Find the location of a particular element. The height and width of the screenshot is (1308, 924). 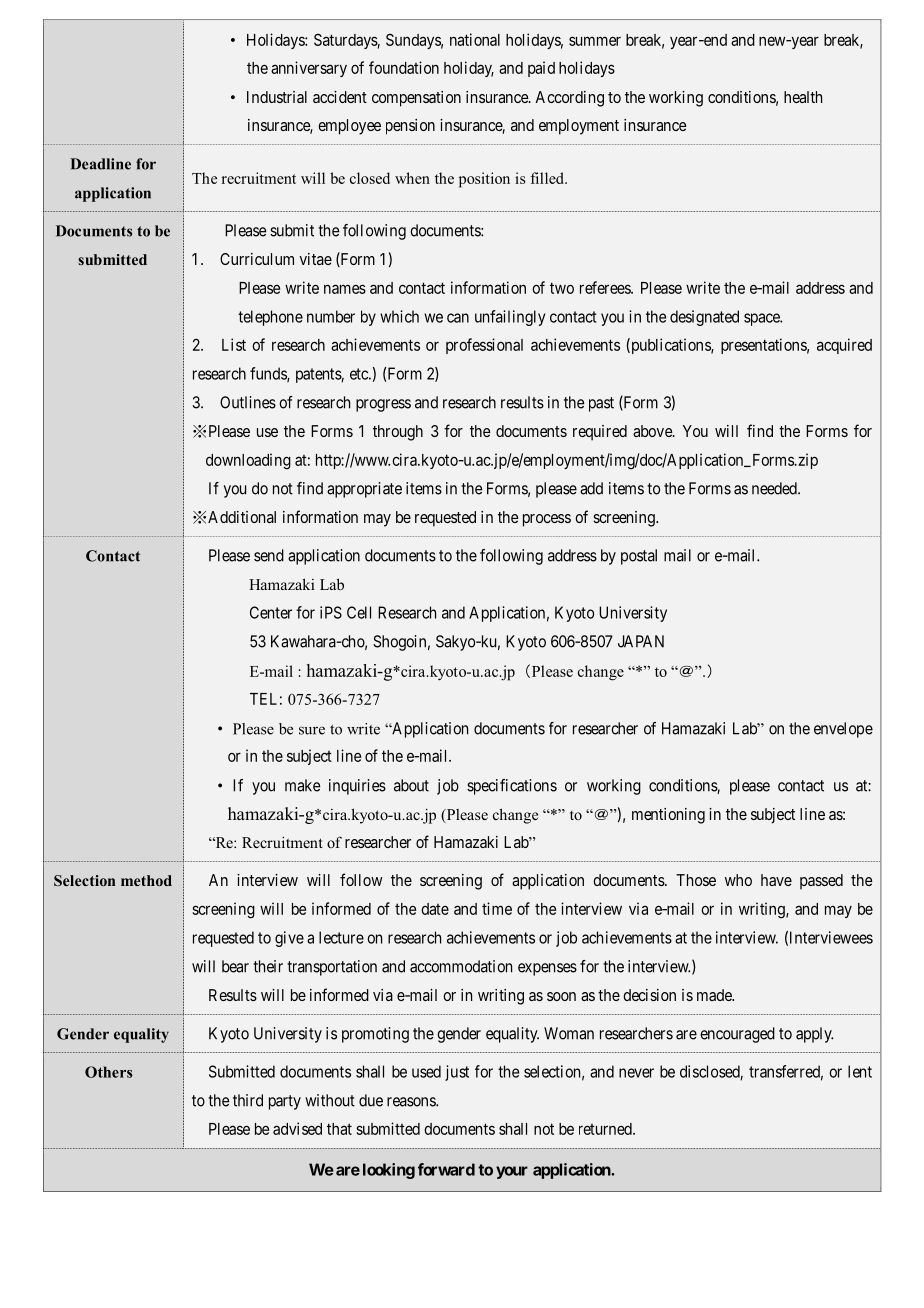

Industrial is located at coordinates (277, 97).
